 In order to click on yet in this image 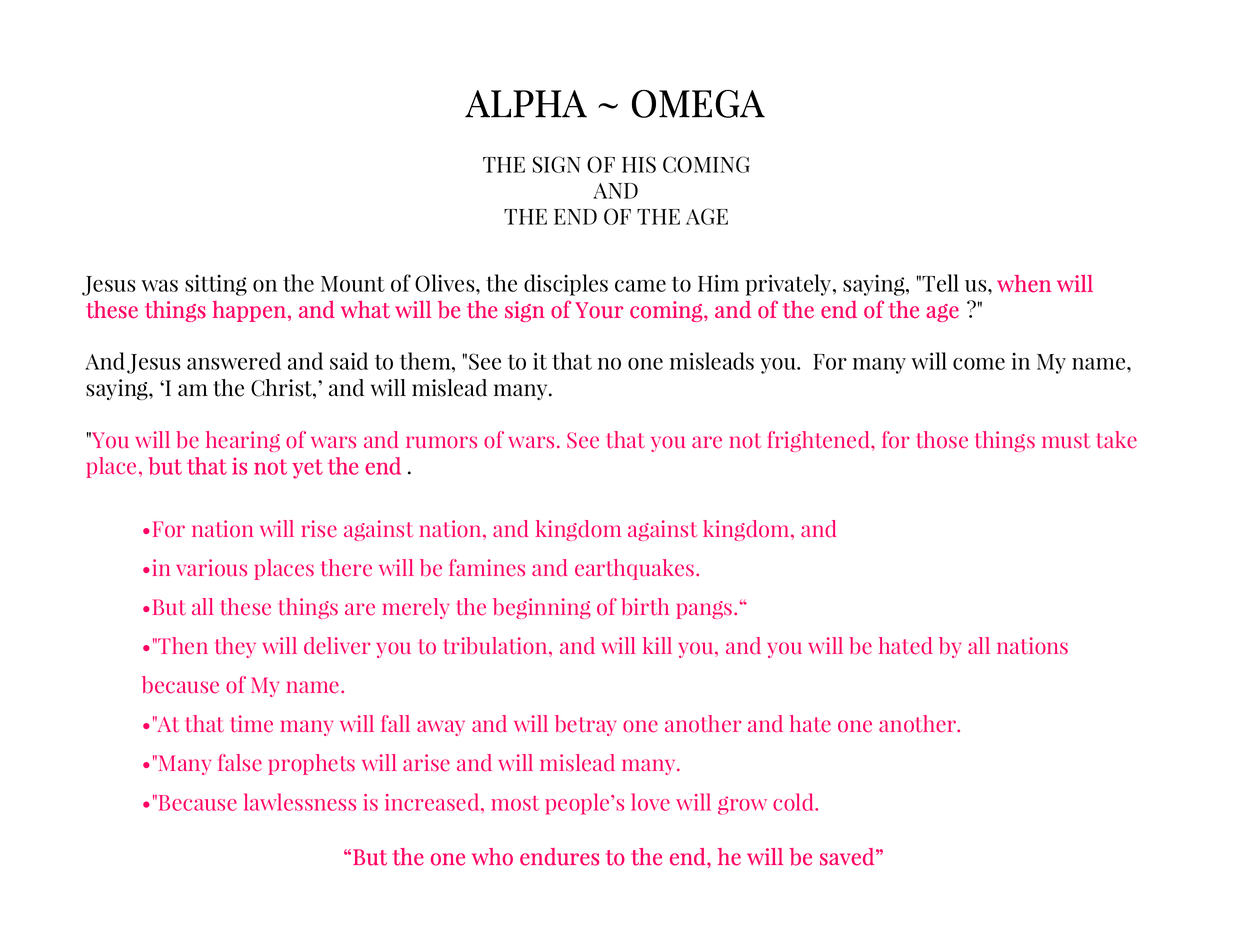, I will do `click(307, 469)`.
